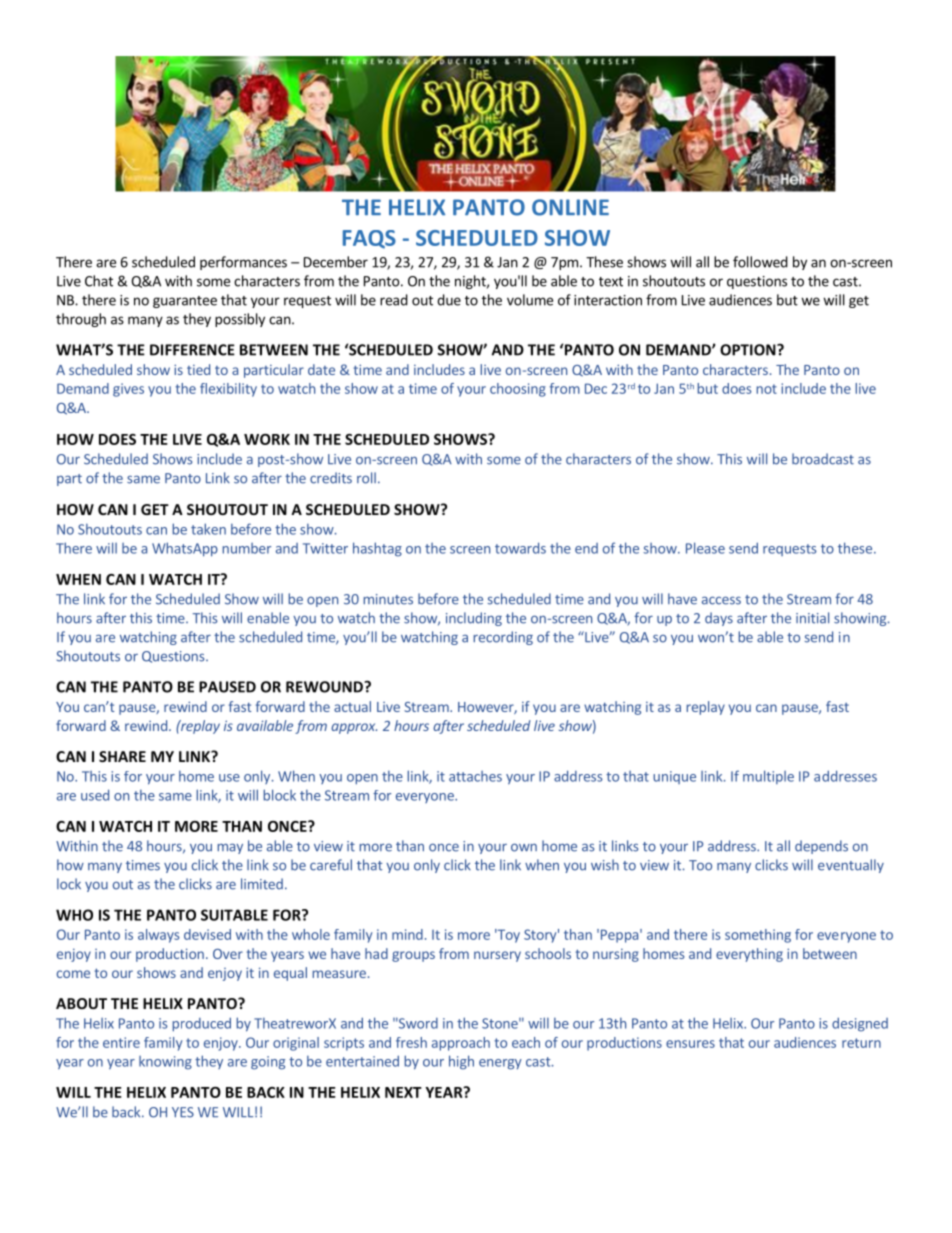 The height and width of the screenshot is (1233, 952). What do you see at coordinates (760, 262) in the screenshot?
I see `followed` at bounding box center [760, 262].
